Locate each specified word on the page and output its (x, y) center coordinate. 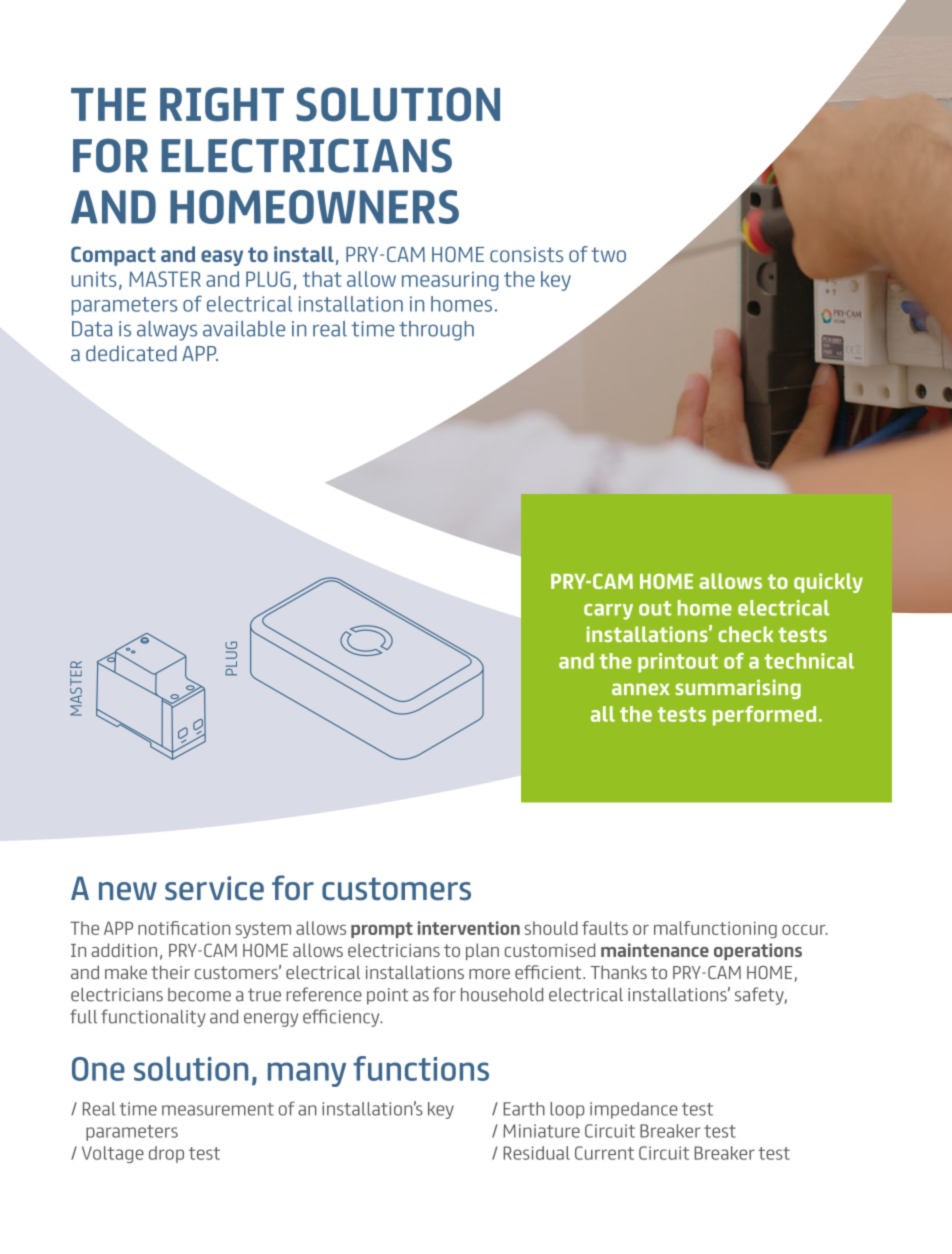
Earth (524, 1109)
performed (764, 716)
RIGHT (222, 104)
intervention (469, 928)
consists (526, 254)
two (609, 254)
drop (166, 1154)
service (214, 888)
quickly (828, 583)
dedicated (131, 353)
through (436, 331)
